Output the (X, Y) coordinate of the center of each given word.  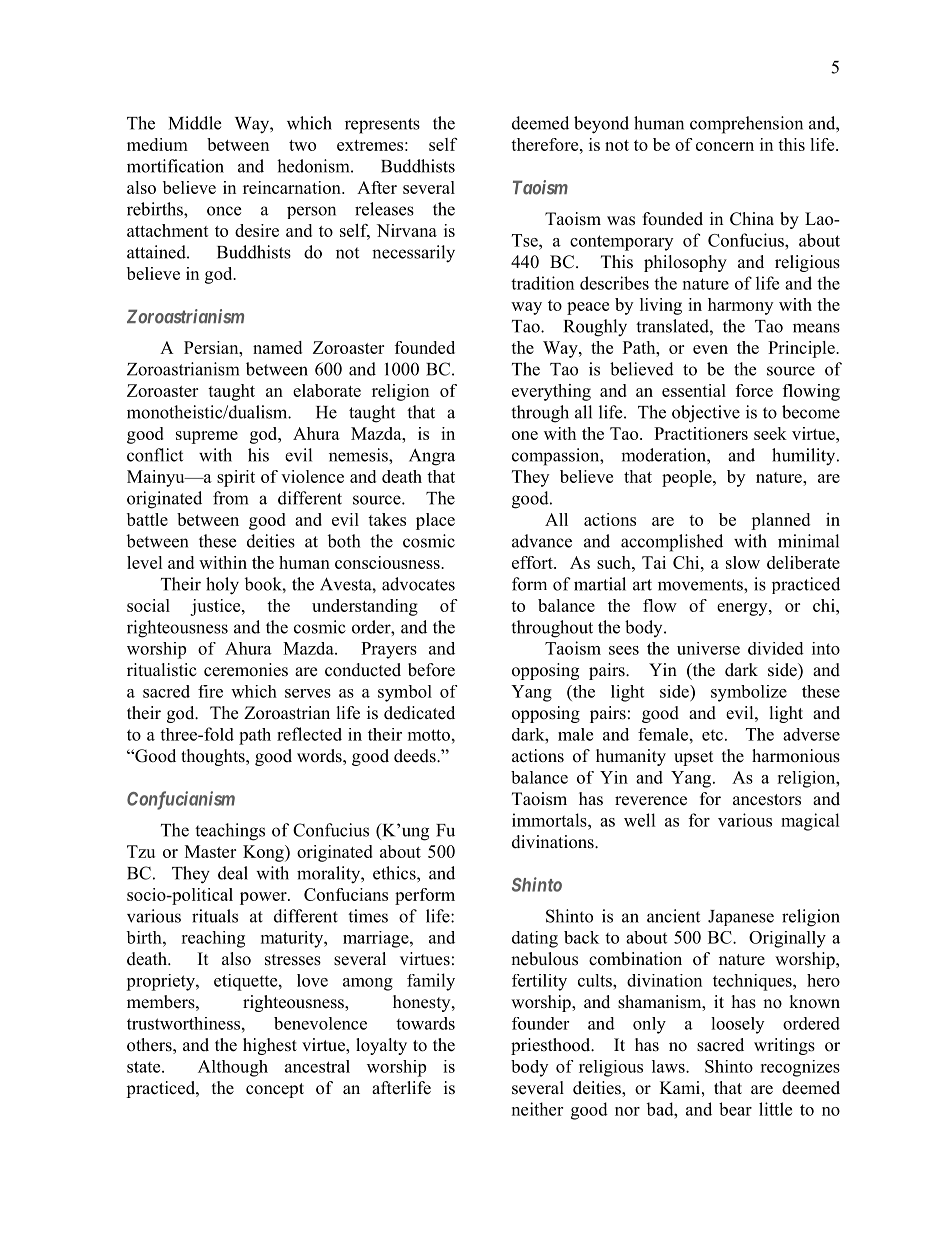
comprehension (746, 125)
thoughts (214, 757)
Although (233, 1068)
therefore (546, 144)
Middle (195, 123)
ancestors (767, 800)
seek (770, 433)
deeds (416, 756)
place (435, 521)
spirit (236, 478)
